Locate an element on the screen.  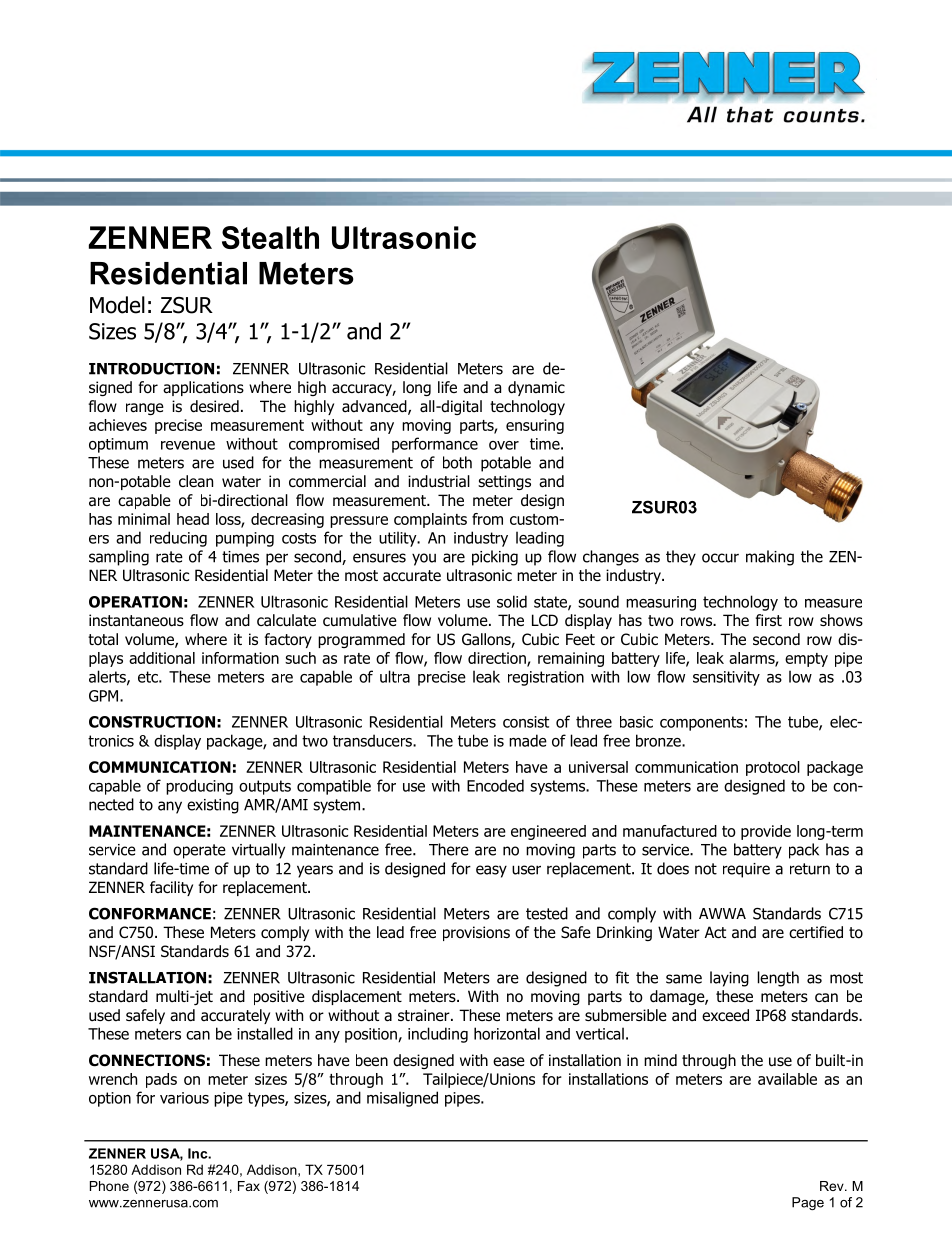
consist is located at coordinates (526, 722).
